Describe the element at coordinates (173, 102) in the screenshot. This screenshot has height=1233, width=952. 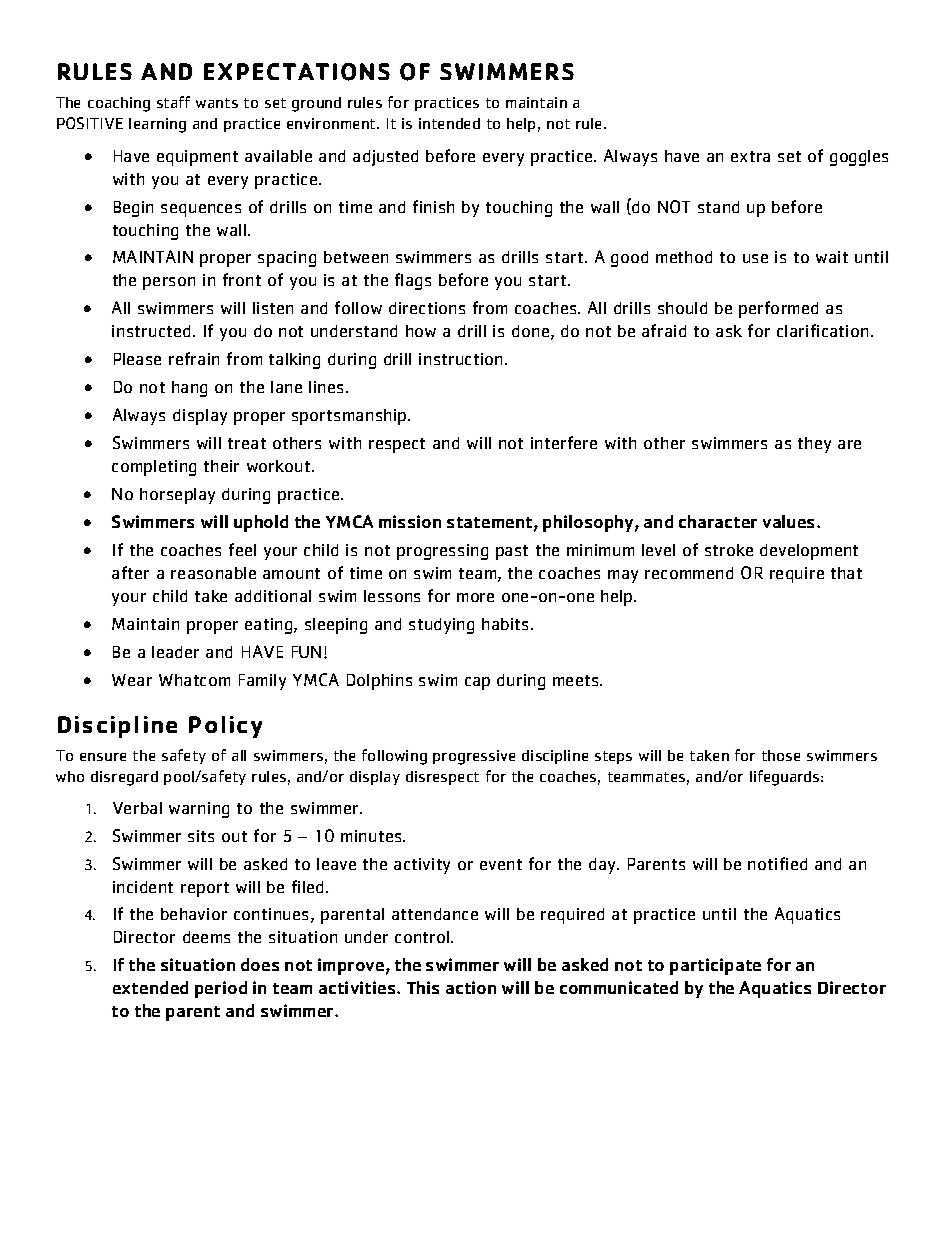
I see `staff` at that location.
